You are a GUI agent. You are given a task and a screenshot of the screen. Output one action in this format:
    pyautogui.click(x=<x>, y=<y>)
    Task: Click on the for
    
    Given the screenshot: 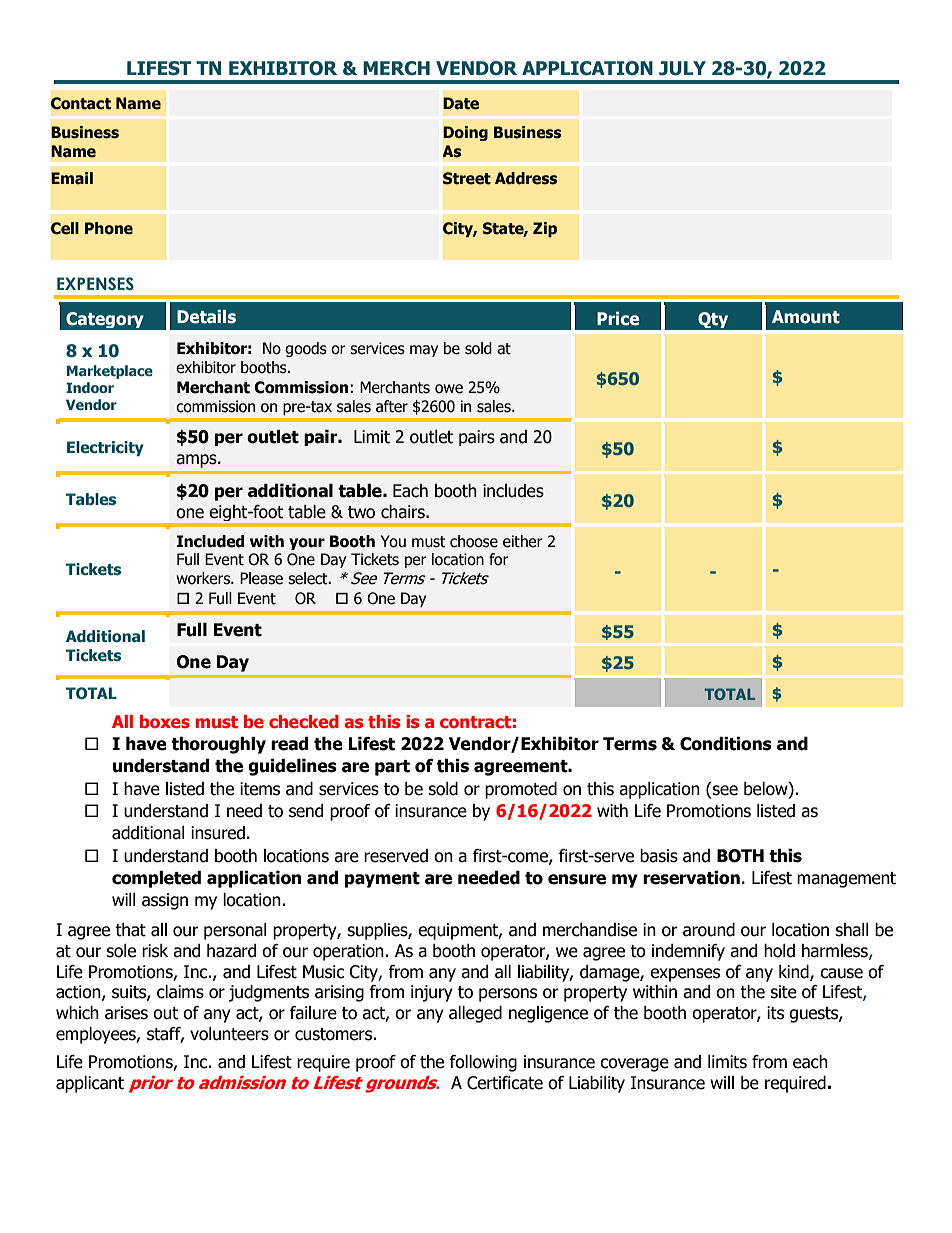 What is the action you would take?
    pyautogui.click(x=499, y=559)
